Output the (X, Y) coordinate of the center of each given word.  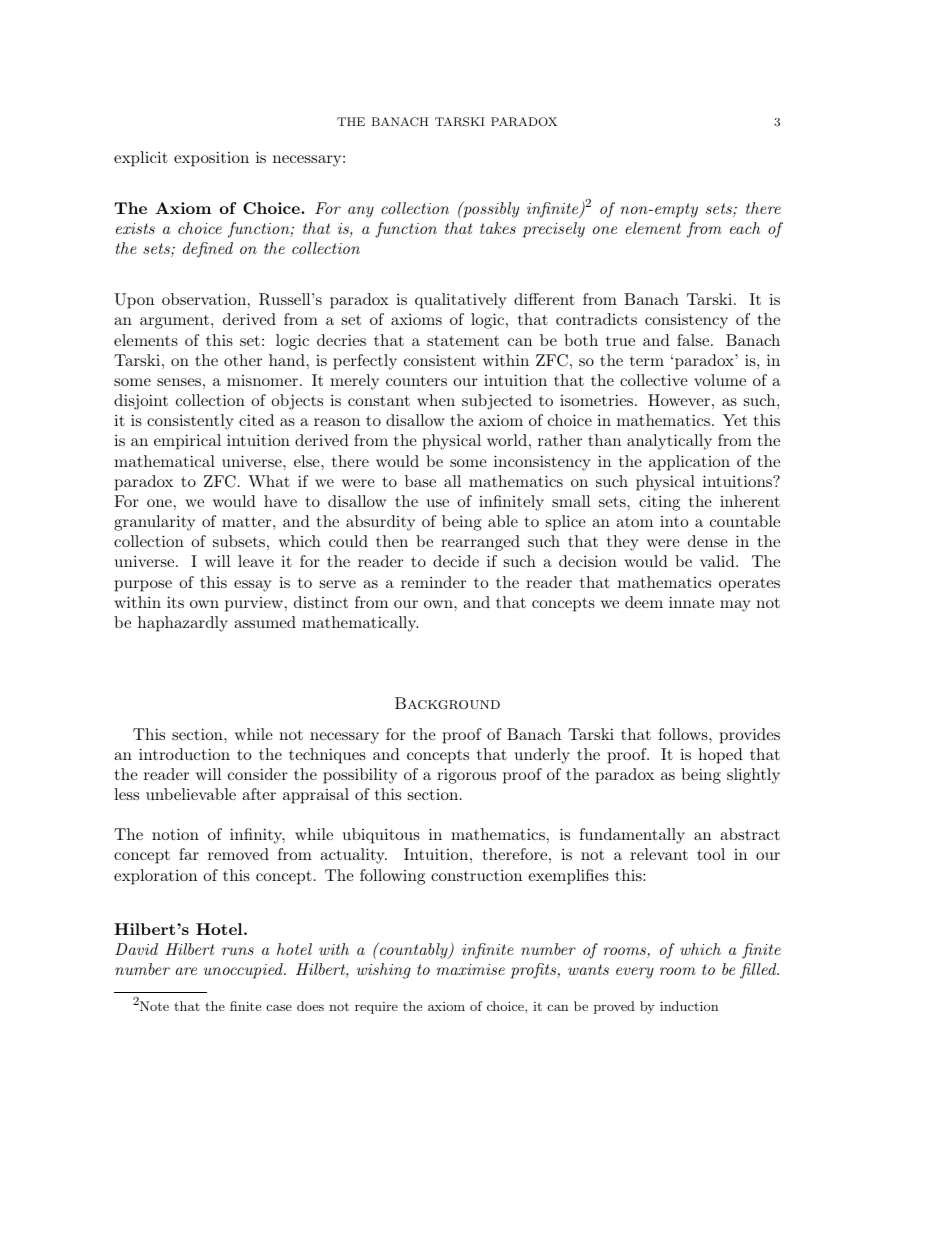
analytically (669, 442)
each (745, 228)
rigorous (466, 776)
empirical (187, 442)
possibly (490, 210)
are (186, 971)
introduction (184, 754)
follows (683, 734)
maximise (471, 969)
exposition (211, 159)
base (420, 481)
